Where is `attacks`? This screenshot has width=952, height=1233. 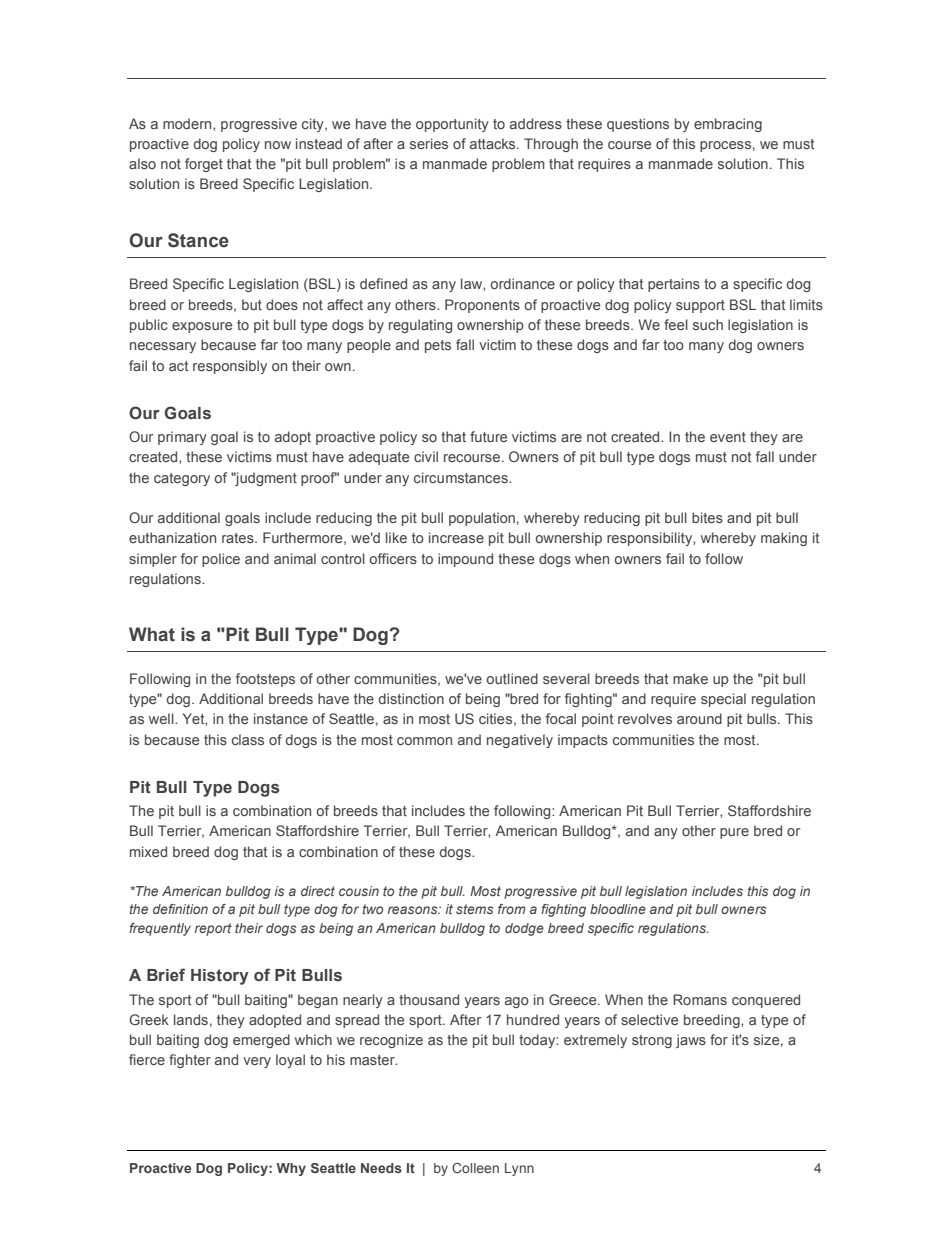 attacks is located at coordinates (494, 143).
